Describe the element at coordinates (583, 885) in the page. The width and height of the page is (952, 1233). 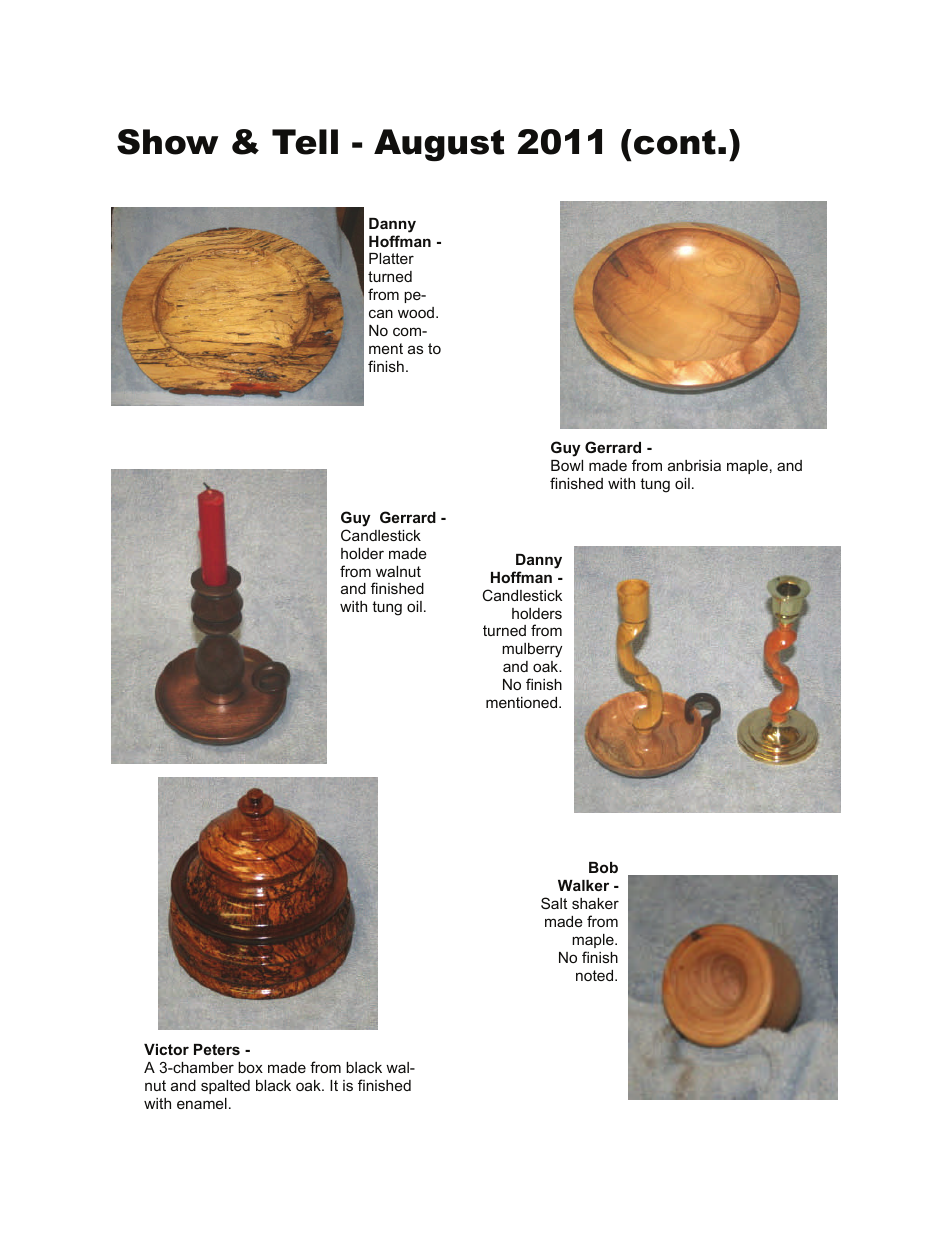
I see `Walker` at that location.
